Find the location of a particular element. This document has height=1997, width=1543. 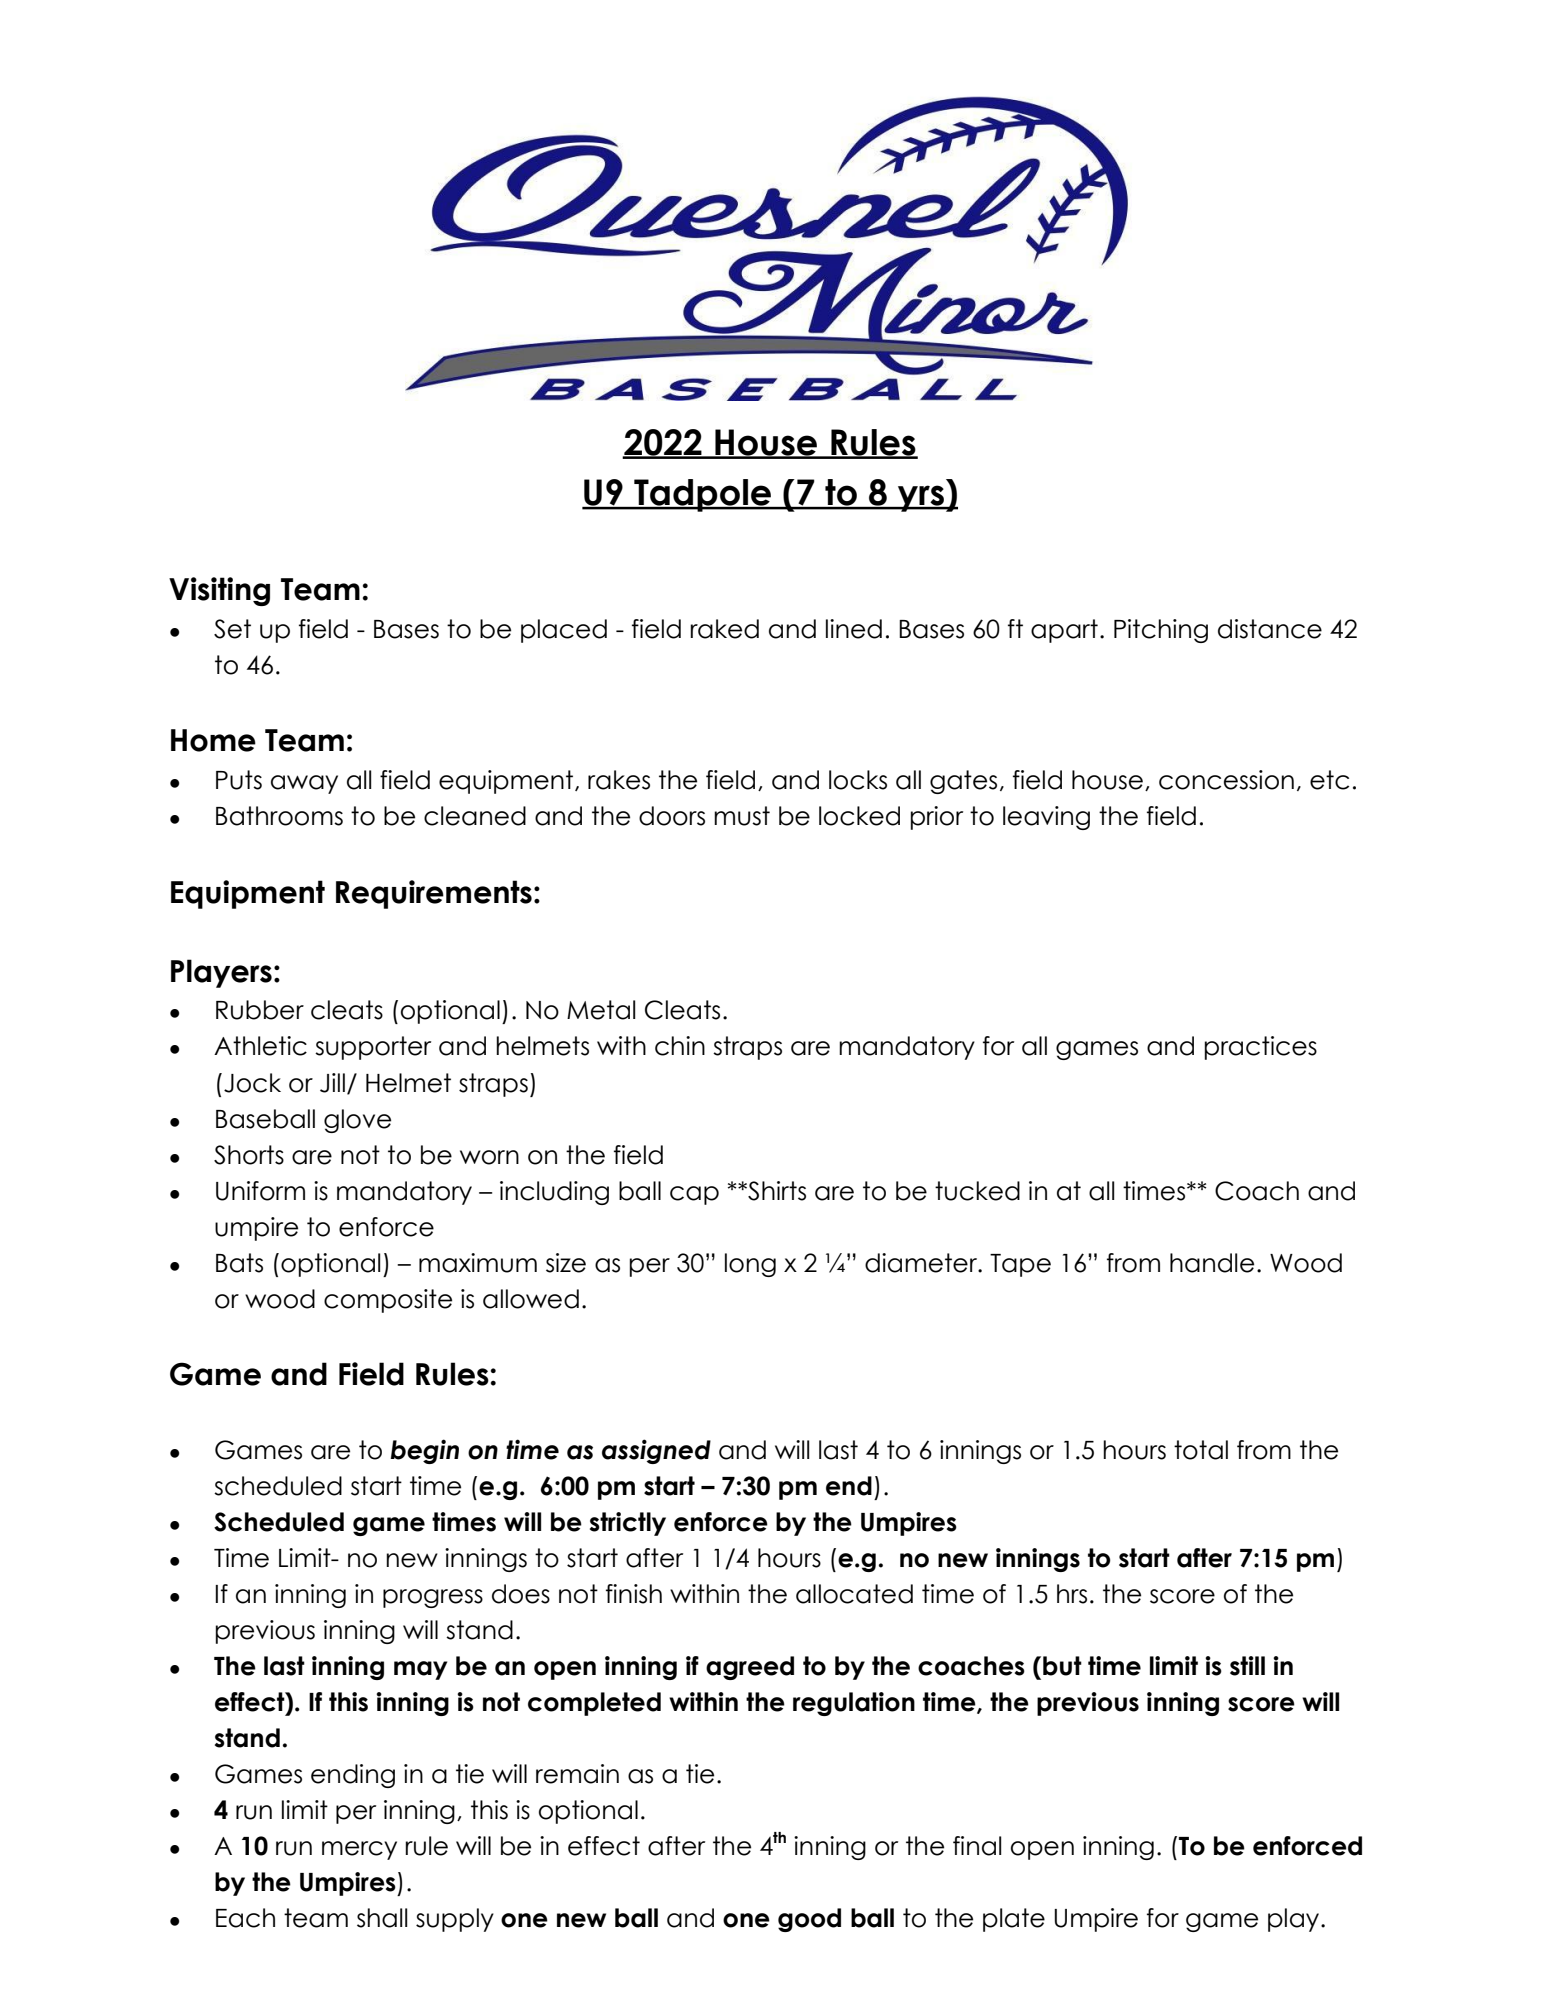

distance is located at coordinates (1270, 629).
